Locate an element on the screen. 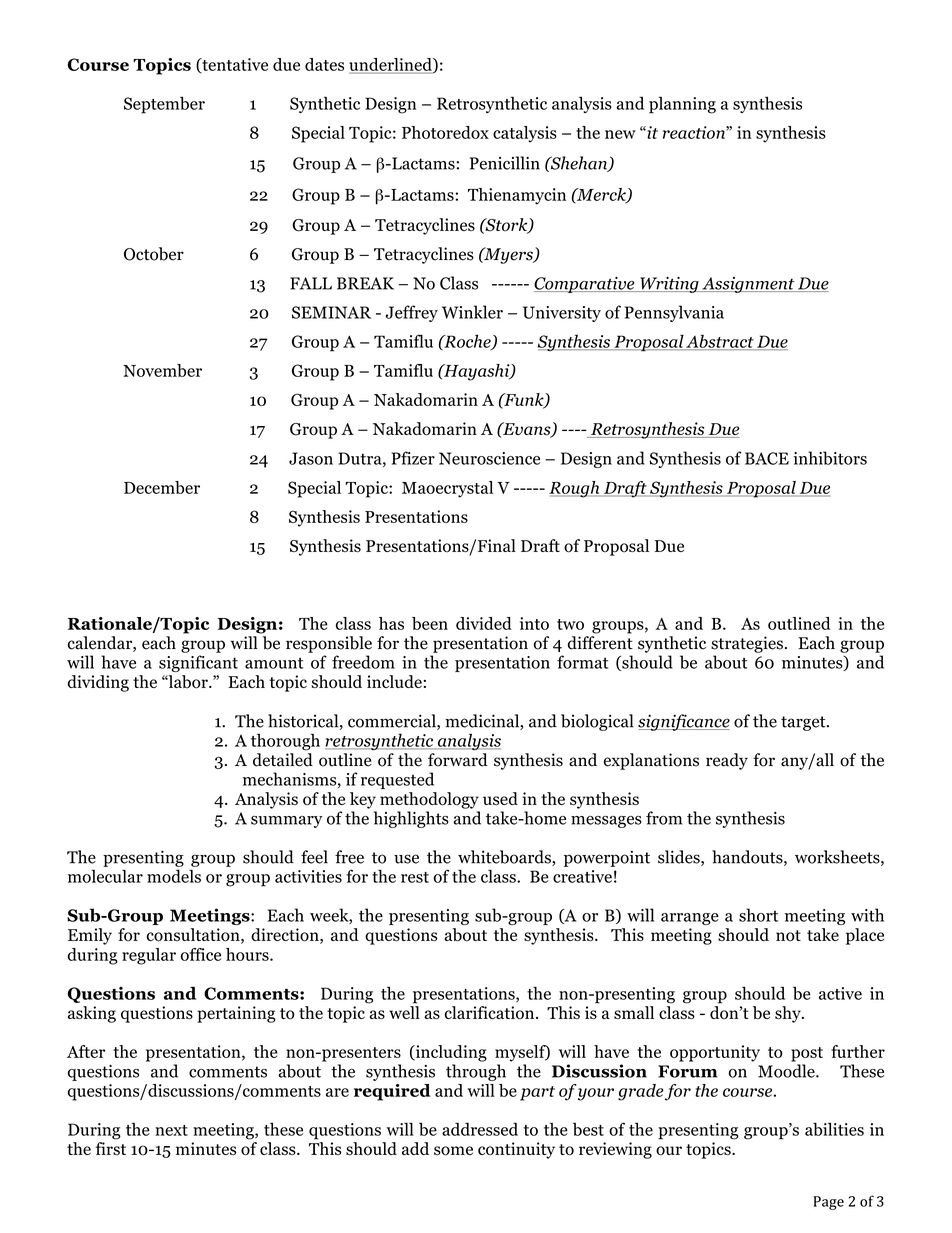 The image size is (952, 1233). abilities is located at coordinates (834, 1129).
